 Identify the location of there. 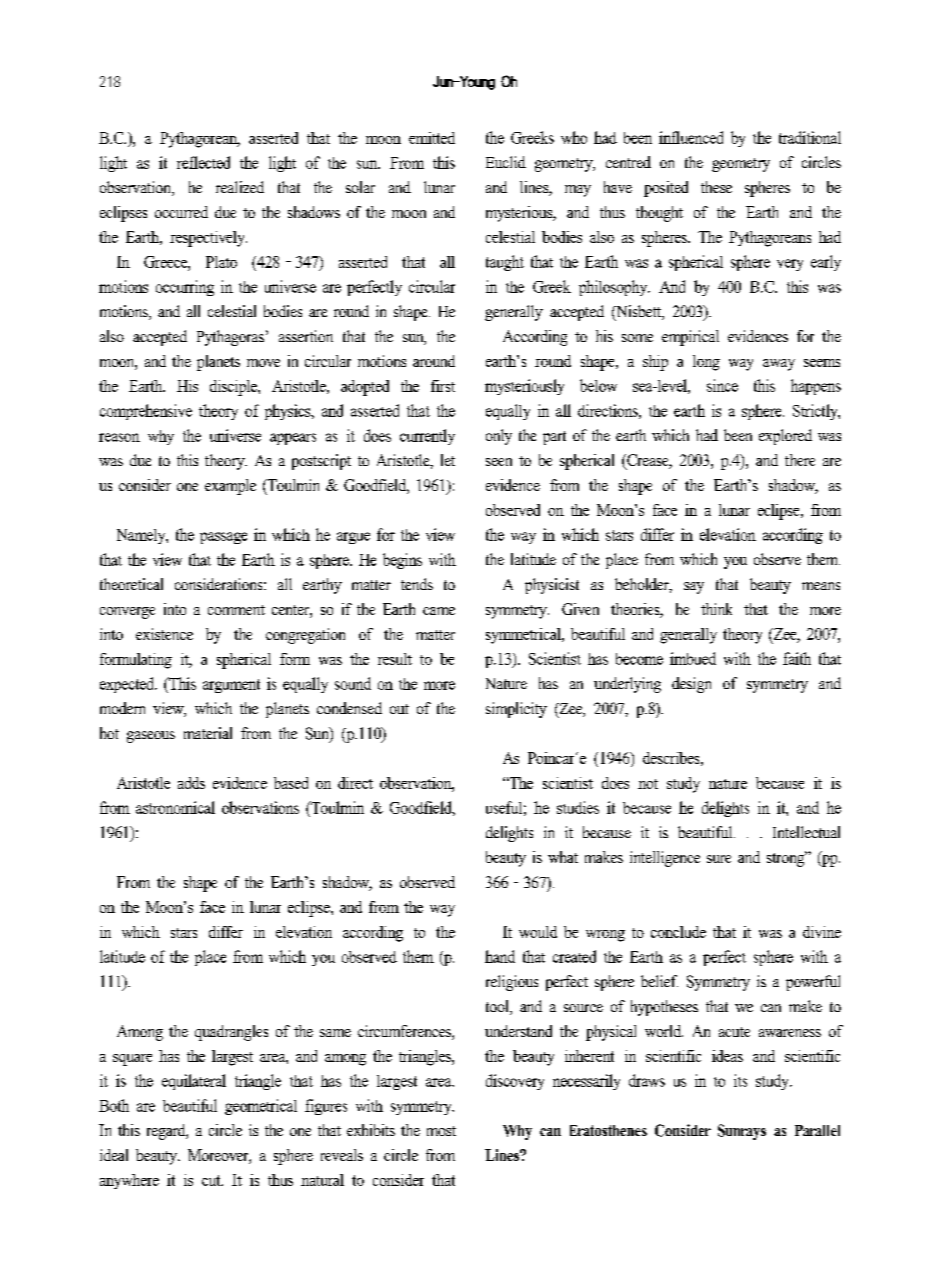
(800, 460).
